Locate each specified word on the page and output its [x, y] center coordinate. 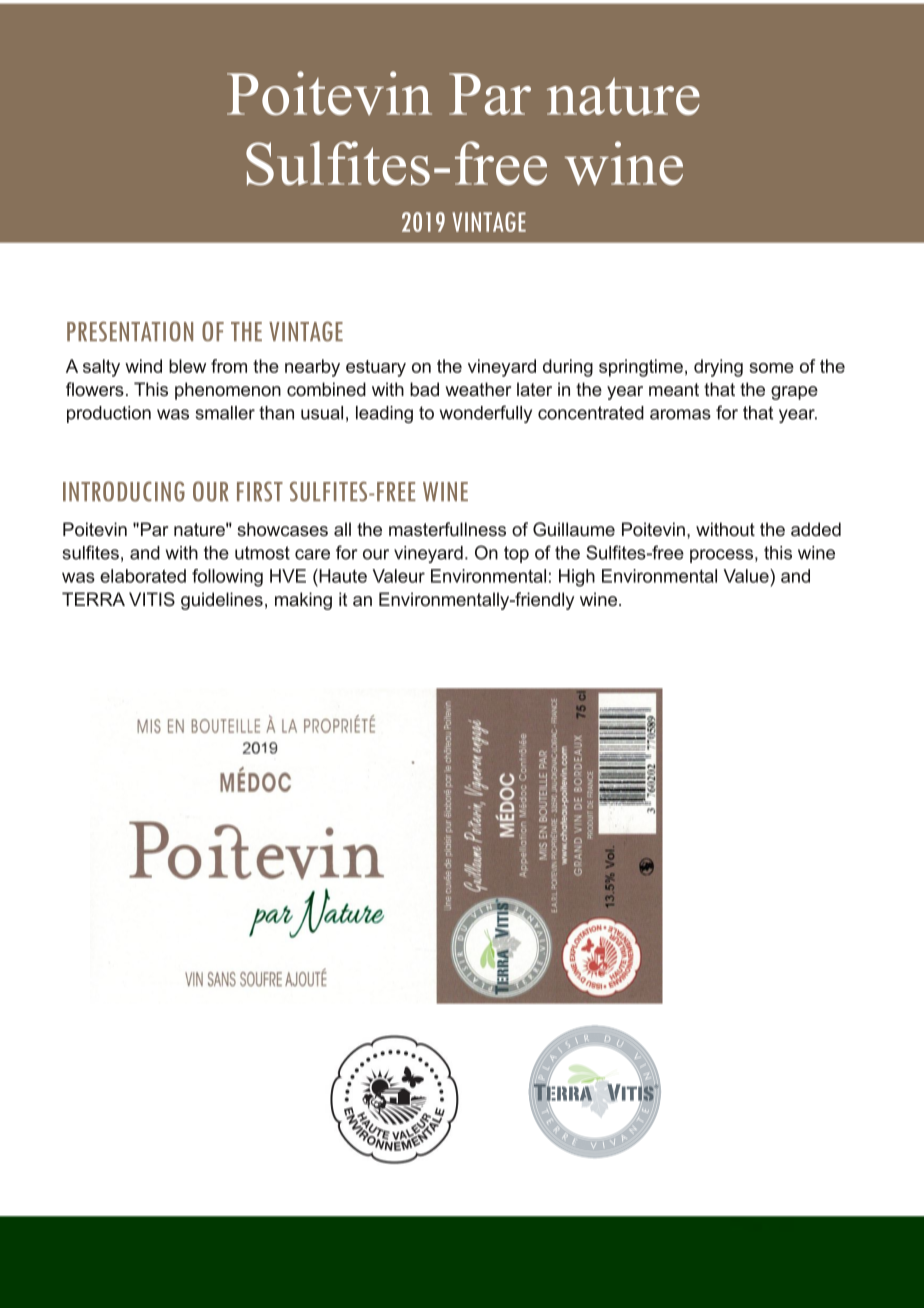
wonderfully [486, 414]
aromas [680, 414]
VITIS [152, 599]
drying [718, 368]
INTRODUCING [124, 491]
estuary [376, 368]
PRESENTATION [130, 331]
